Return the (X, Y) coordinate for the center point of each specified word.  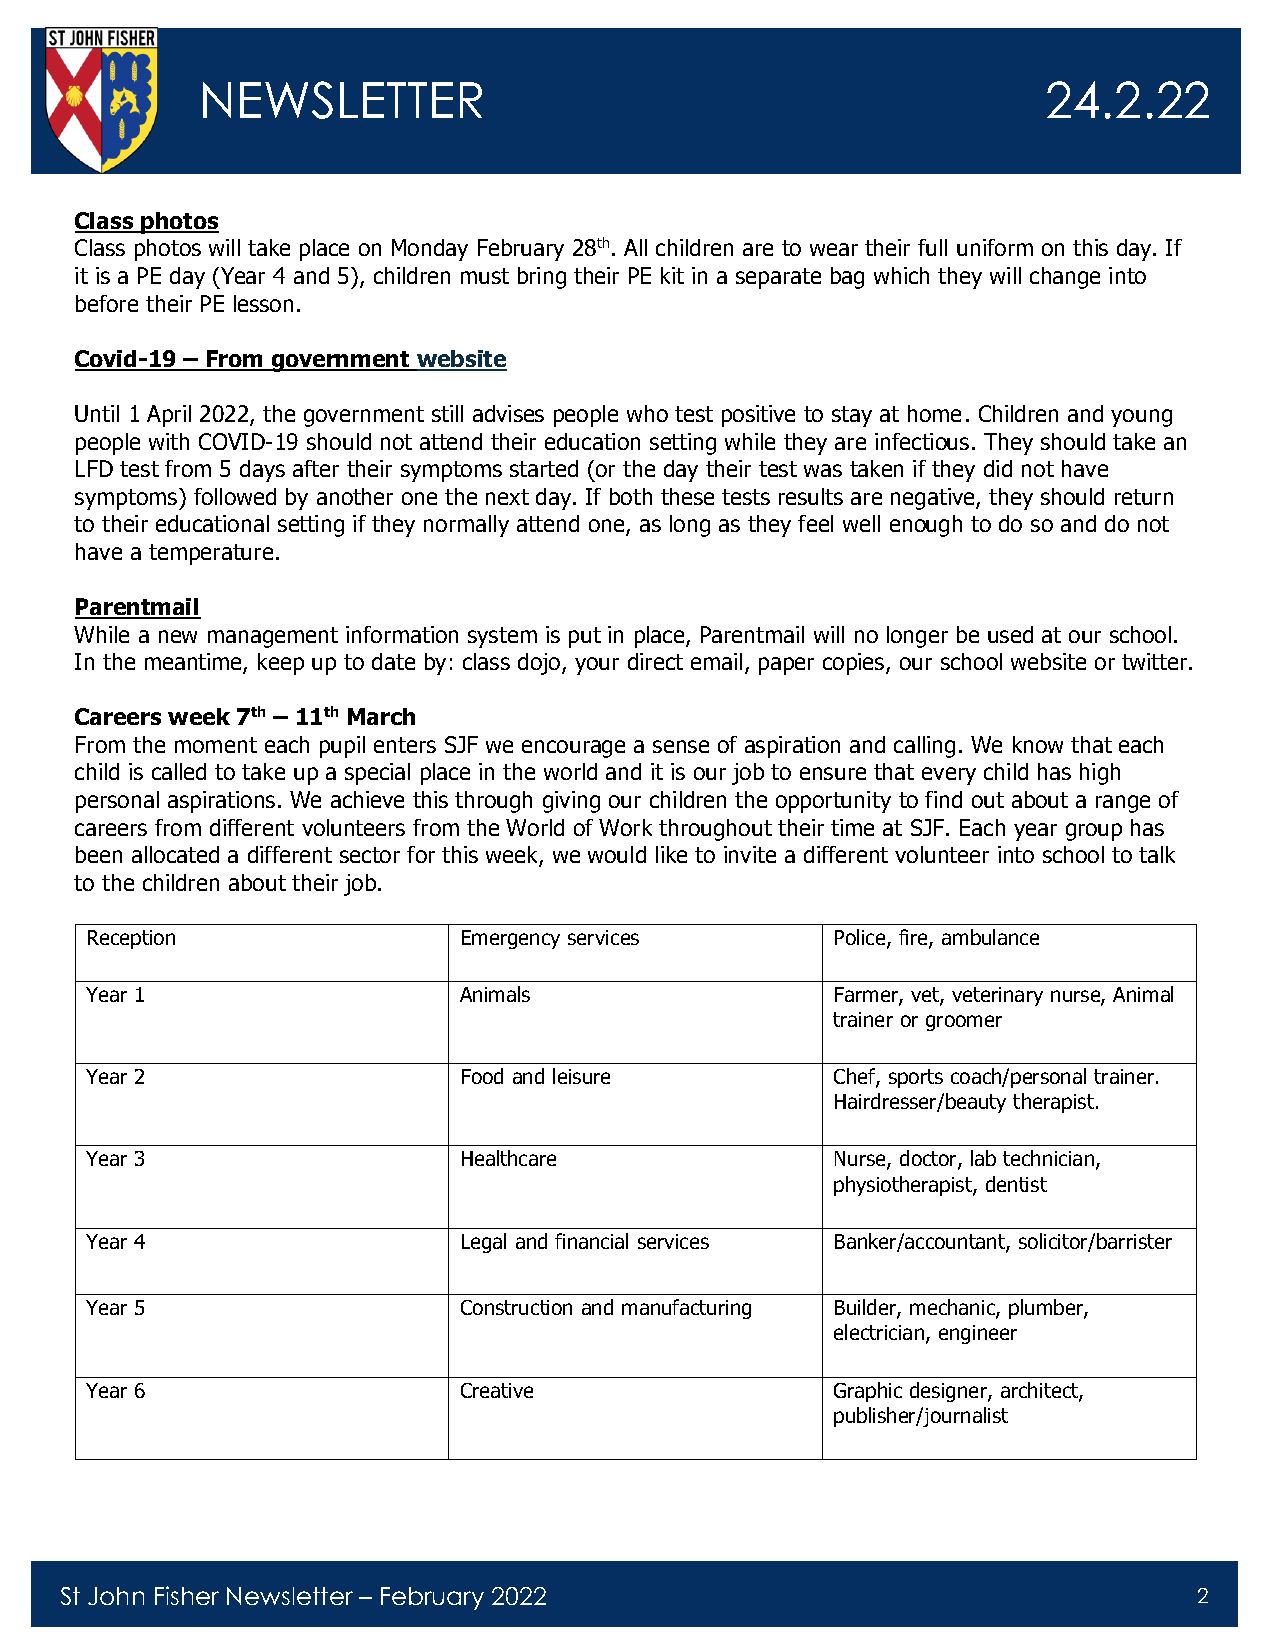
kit (672, 275)
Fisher (187, 1595)
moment (216, 745)
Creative (497, 1390)
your (597, 666)
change (1065, 278)
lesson (263, 303)
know (1038, 744)
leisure (581, 1076)
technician (1050, 1160)
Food (482, 1076)
